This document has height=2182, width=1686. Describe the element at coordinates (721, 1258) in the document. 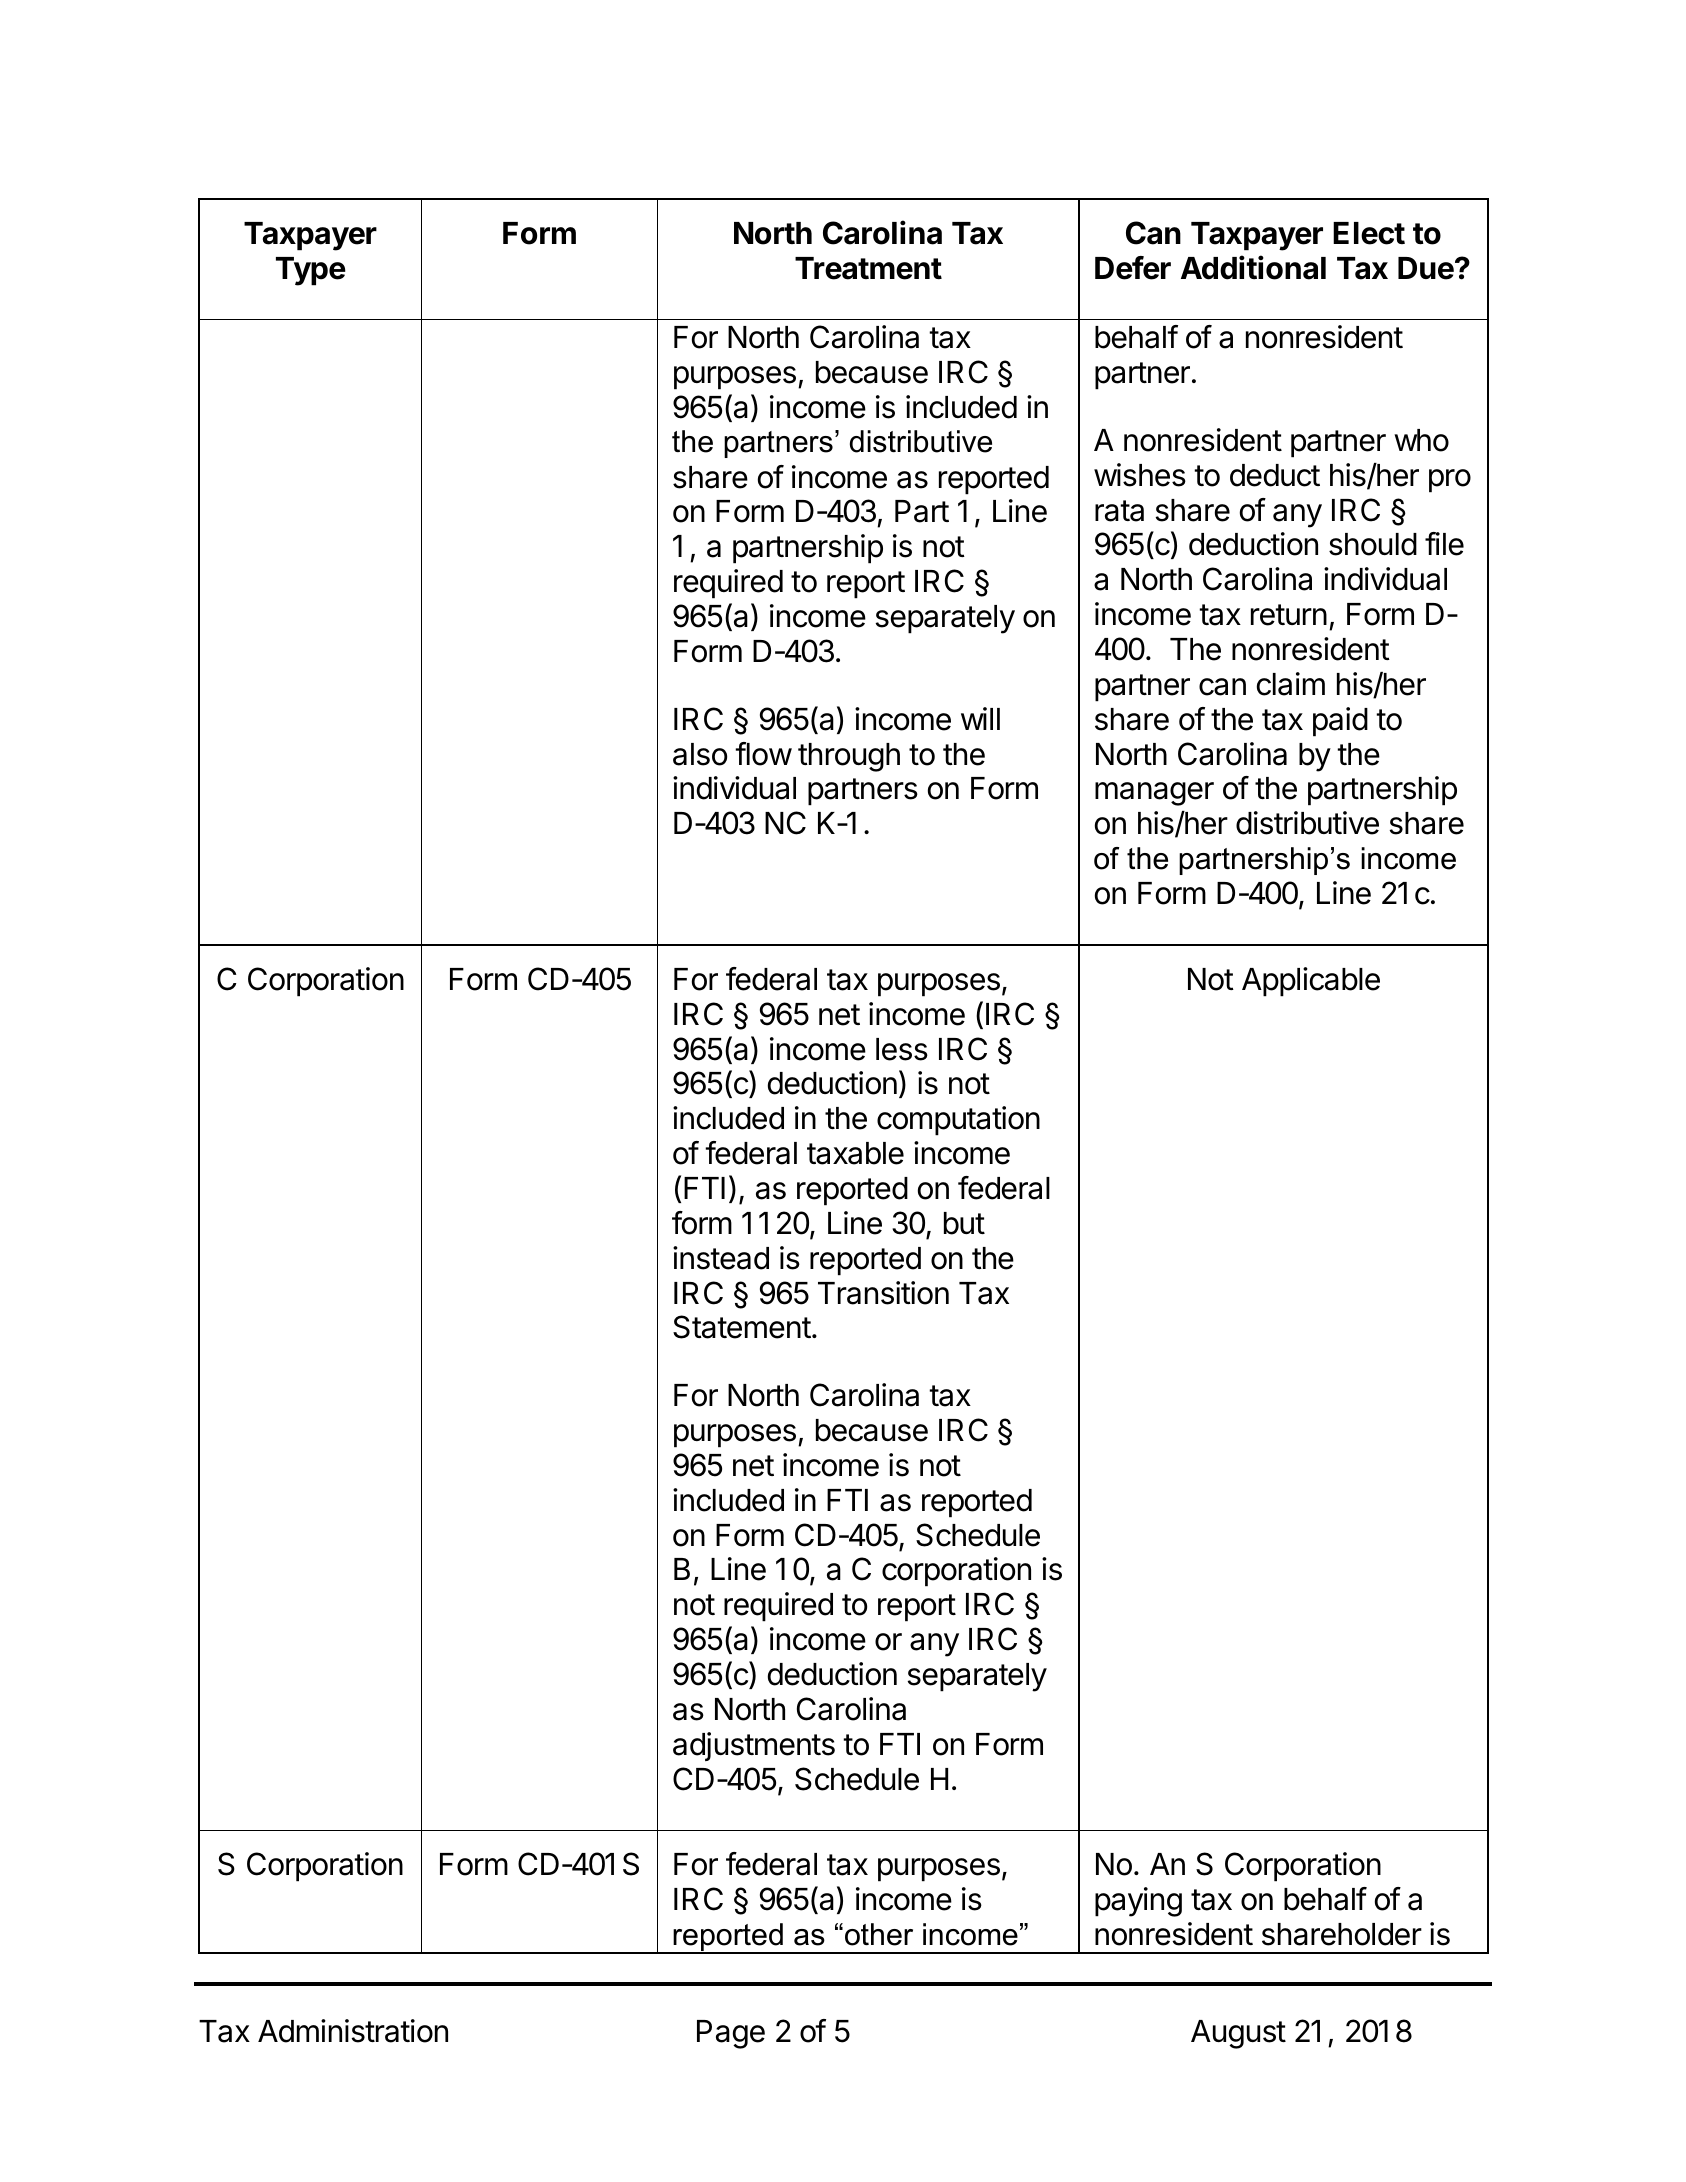

I see `instead` at that location.
